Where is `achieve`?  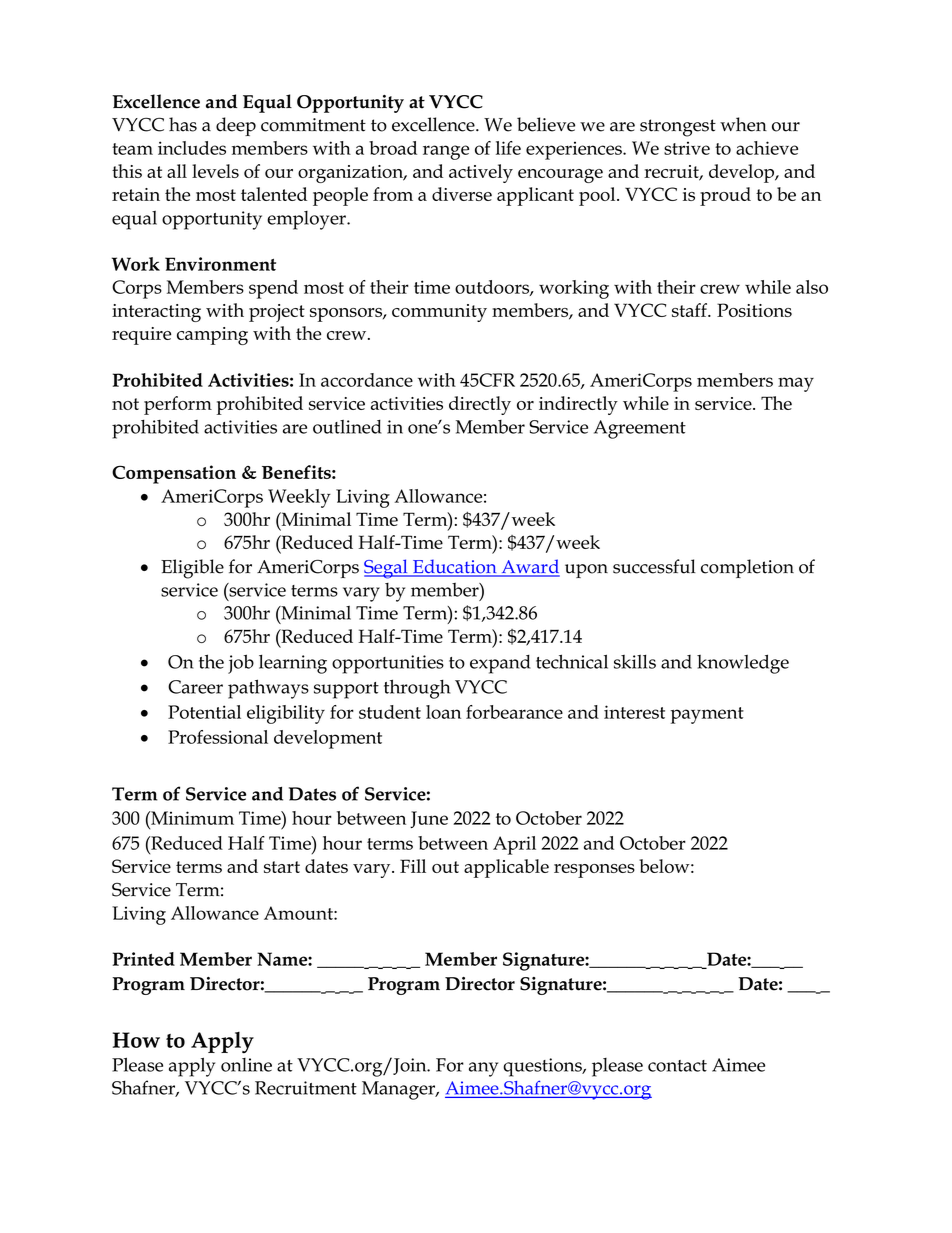 achieve is located at coordinates (767, 148).
